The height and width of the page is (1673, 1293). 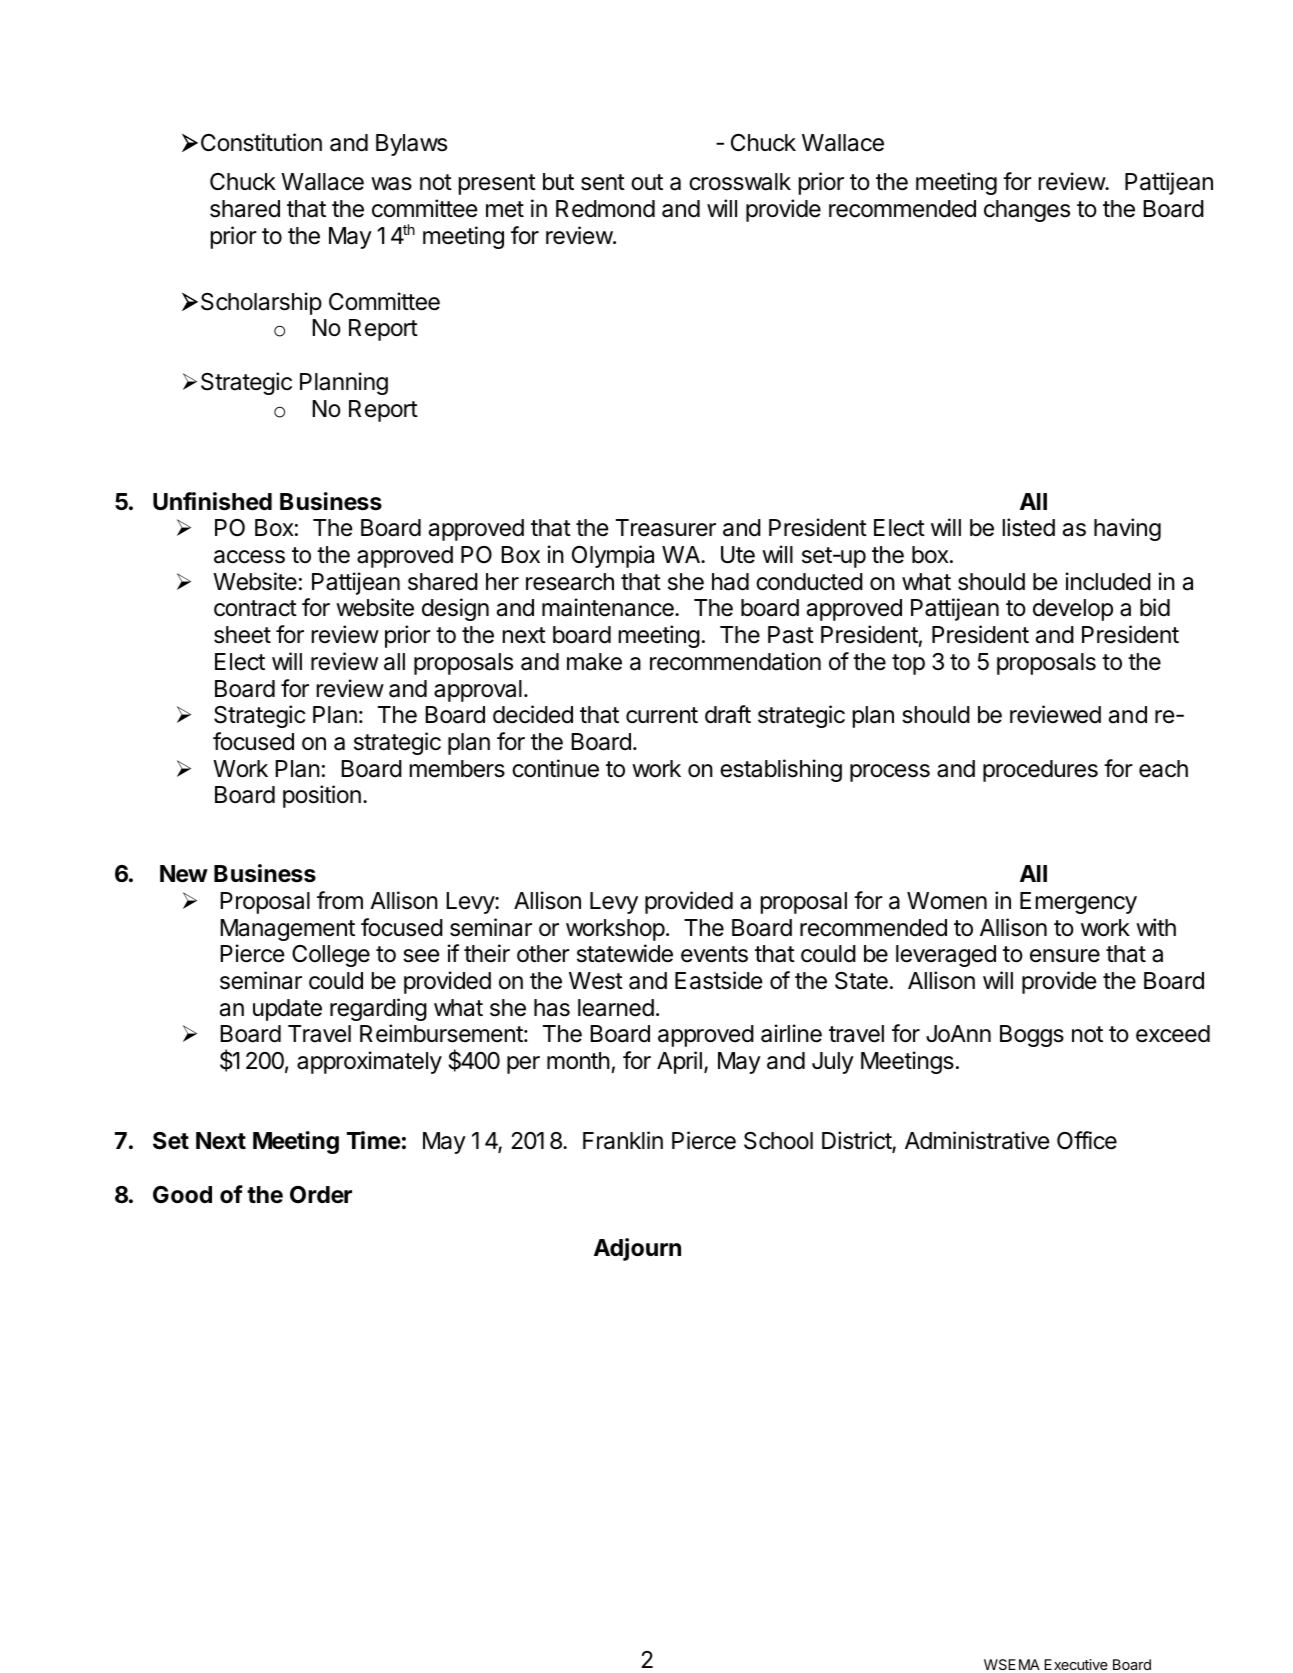 I want to click on Order, so click(x=321, y=1195).
